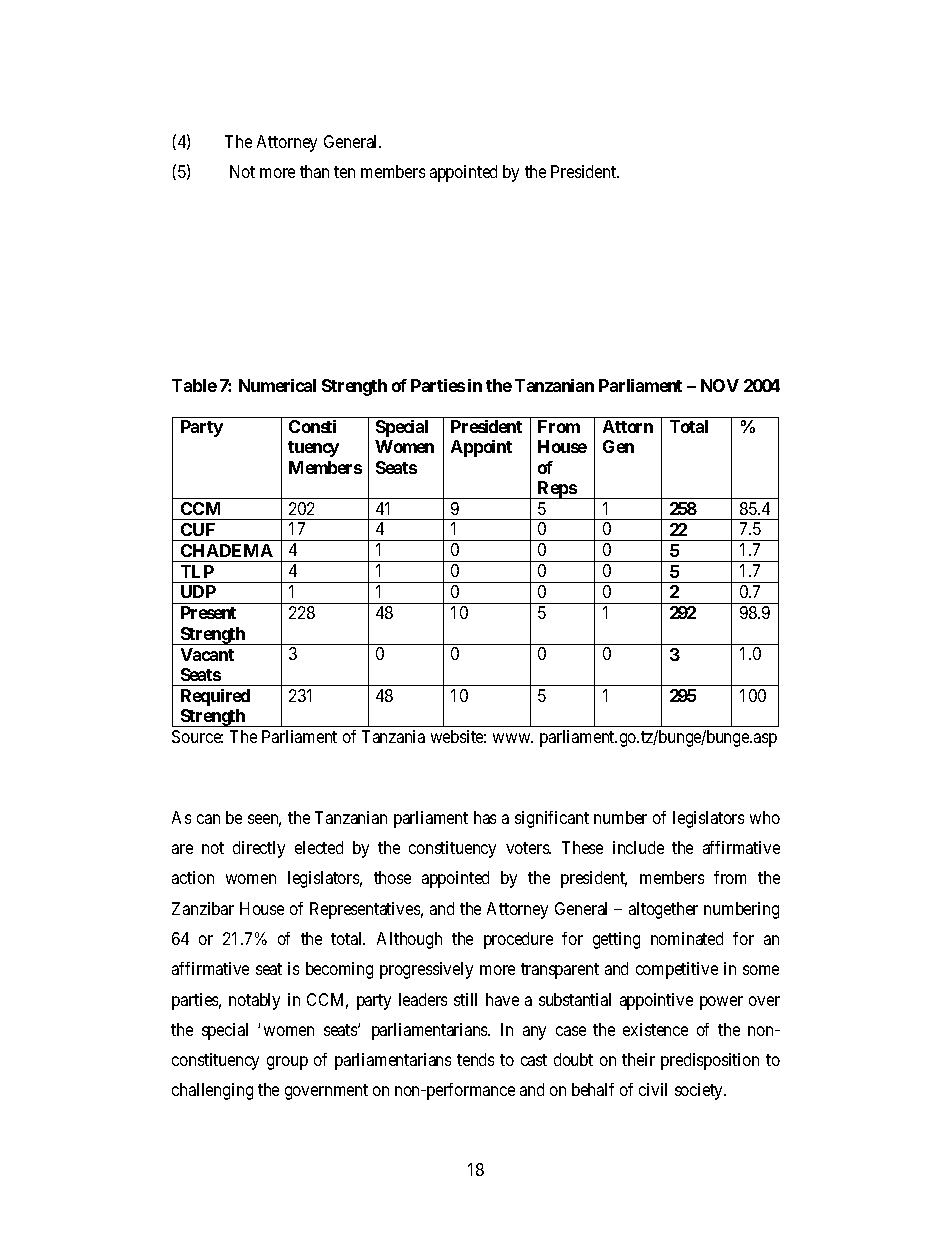  What do you see at coordinates (197, 571) in the document?
I see `TLP` at bounding box center [197, 571].
